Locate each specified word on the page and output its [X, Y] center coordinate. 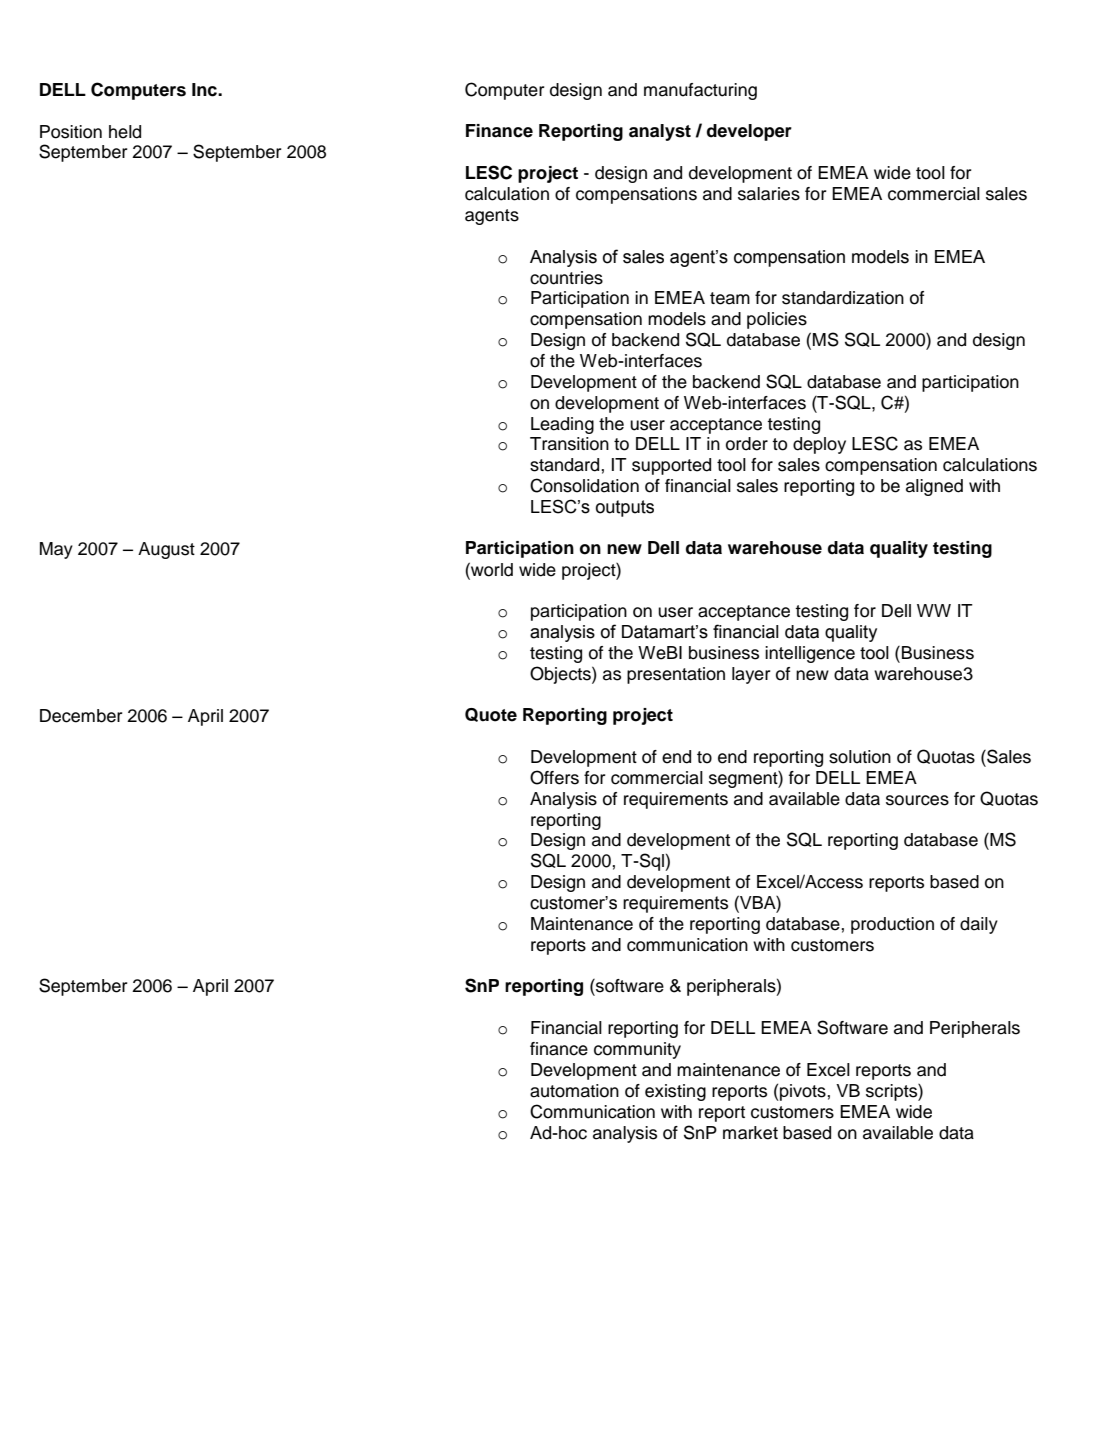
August [166, 550]
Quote [491, 715]
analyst [660, 132]
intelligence [810, 654]
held [125, 132]
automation [574, 1091]
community [637, 1050]
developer [749, 132]
